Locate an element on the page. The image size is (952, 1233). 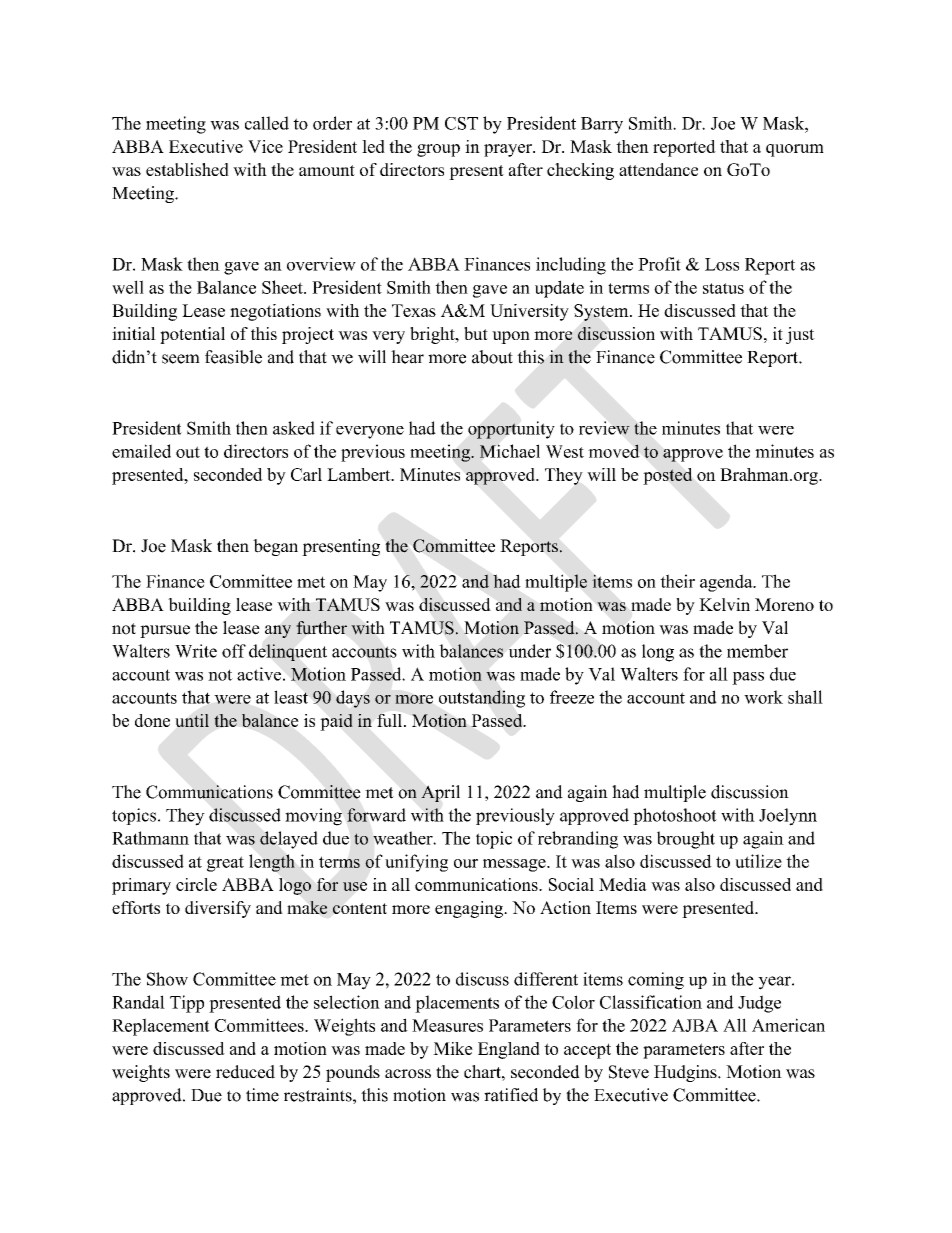
Mike is located at coordinates (453, 1048).
